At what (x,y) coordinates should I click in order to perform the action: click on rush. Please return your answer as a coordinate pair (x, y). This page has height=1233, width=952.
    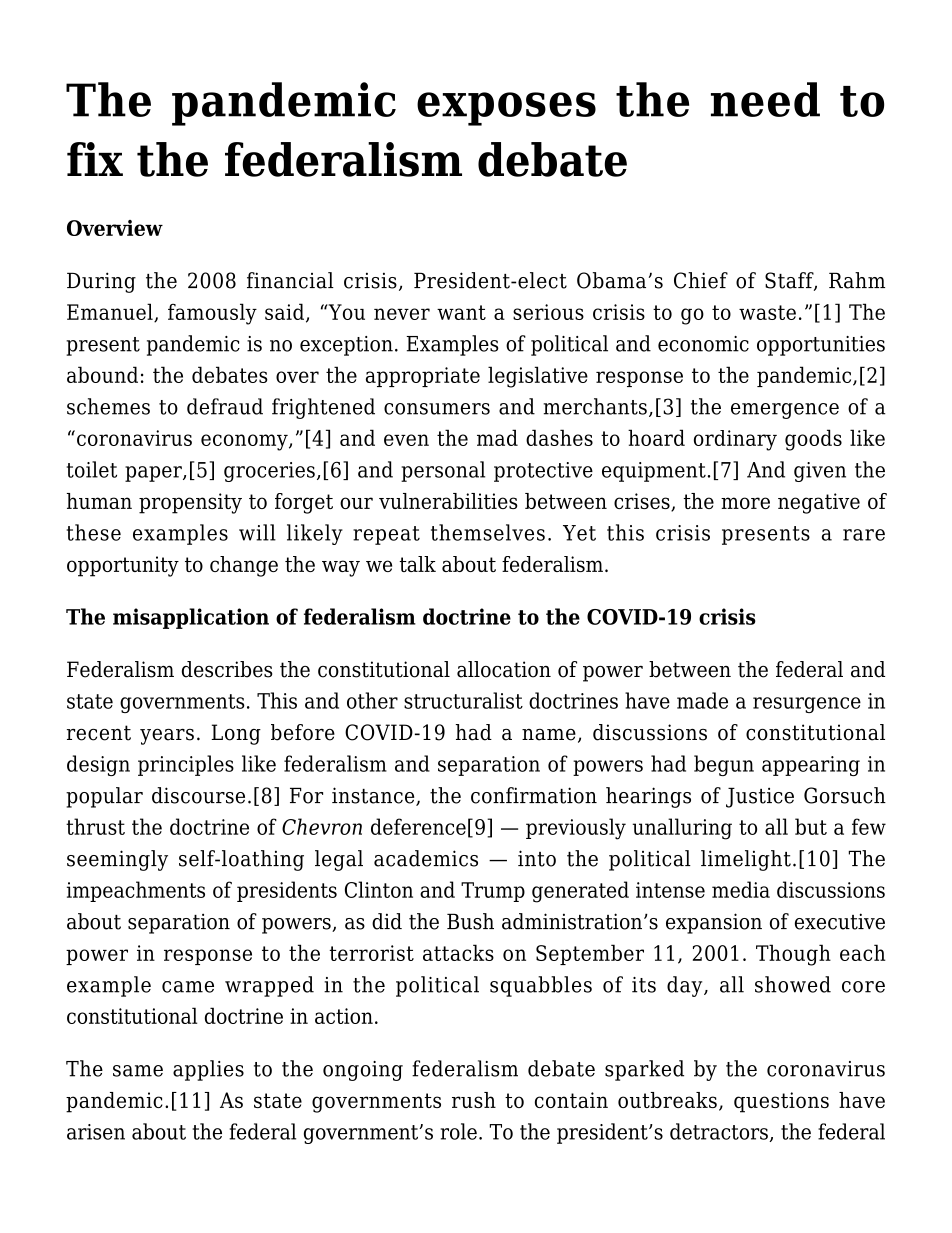
    Looking at the image, I should click on (474, 1100).
